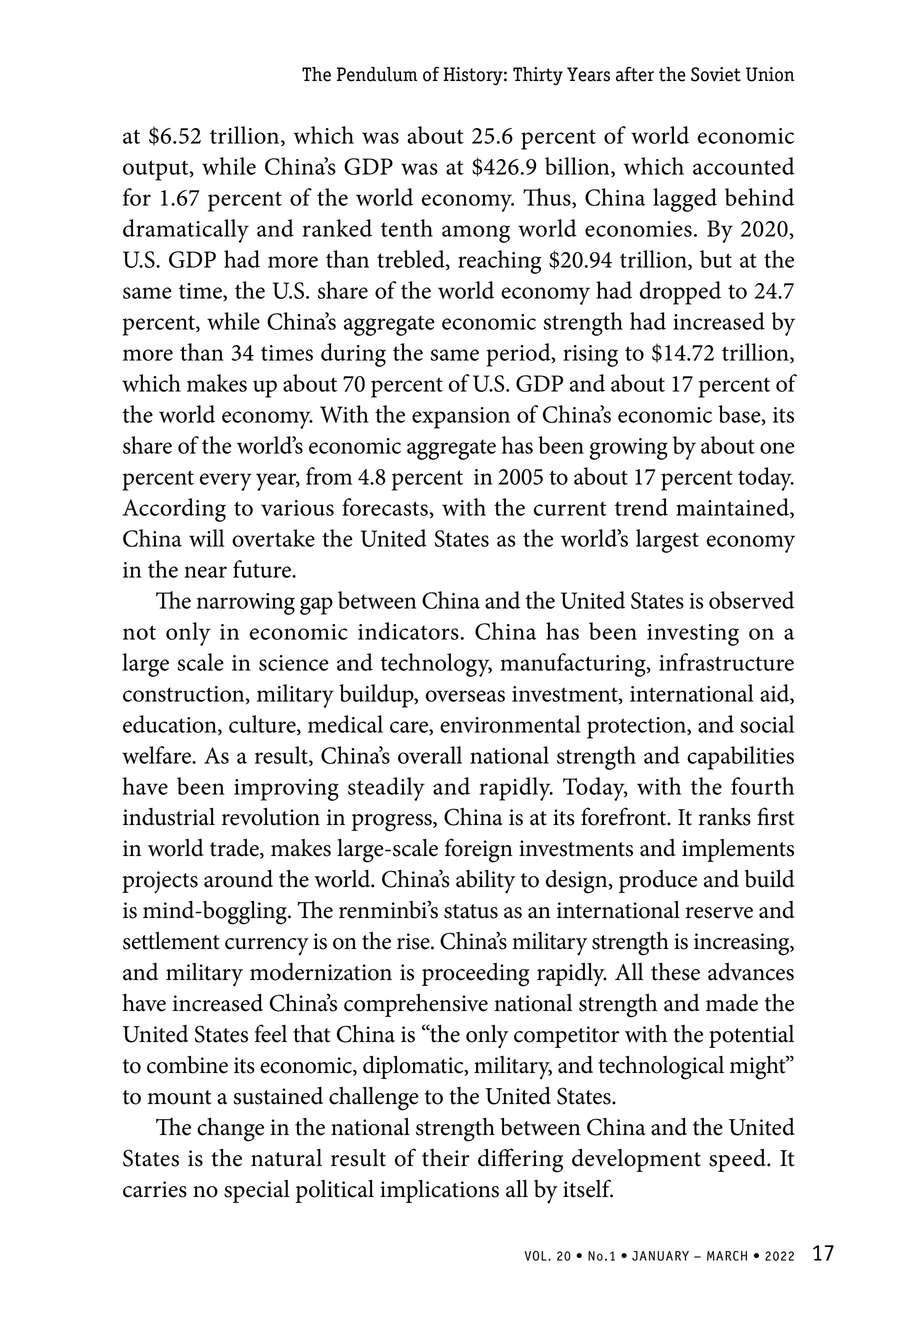 Image resolution: width=917 pixels, height=1334 pixels. I want to click on dramatically, so click(186, 231).
